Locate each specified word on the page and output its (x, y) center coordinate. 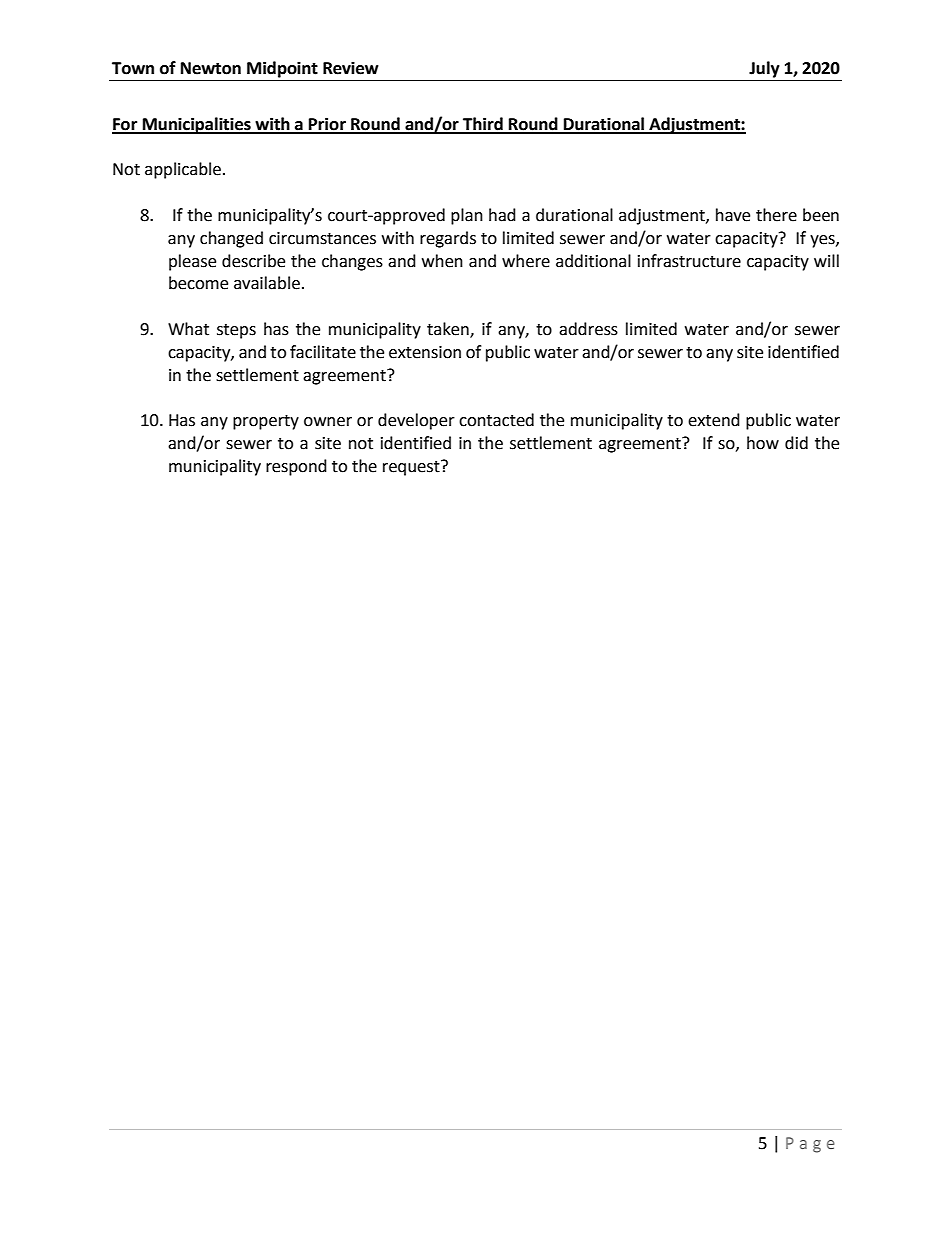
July (764, 69)
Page (810, 1145)
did (796, 443)
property (266, 422)
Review (351, 68)
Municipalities (196, 125)
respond (296, 467)
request (412, 468)
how (763, 443)
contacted (496, 420)
